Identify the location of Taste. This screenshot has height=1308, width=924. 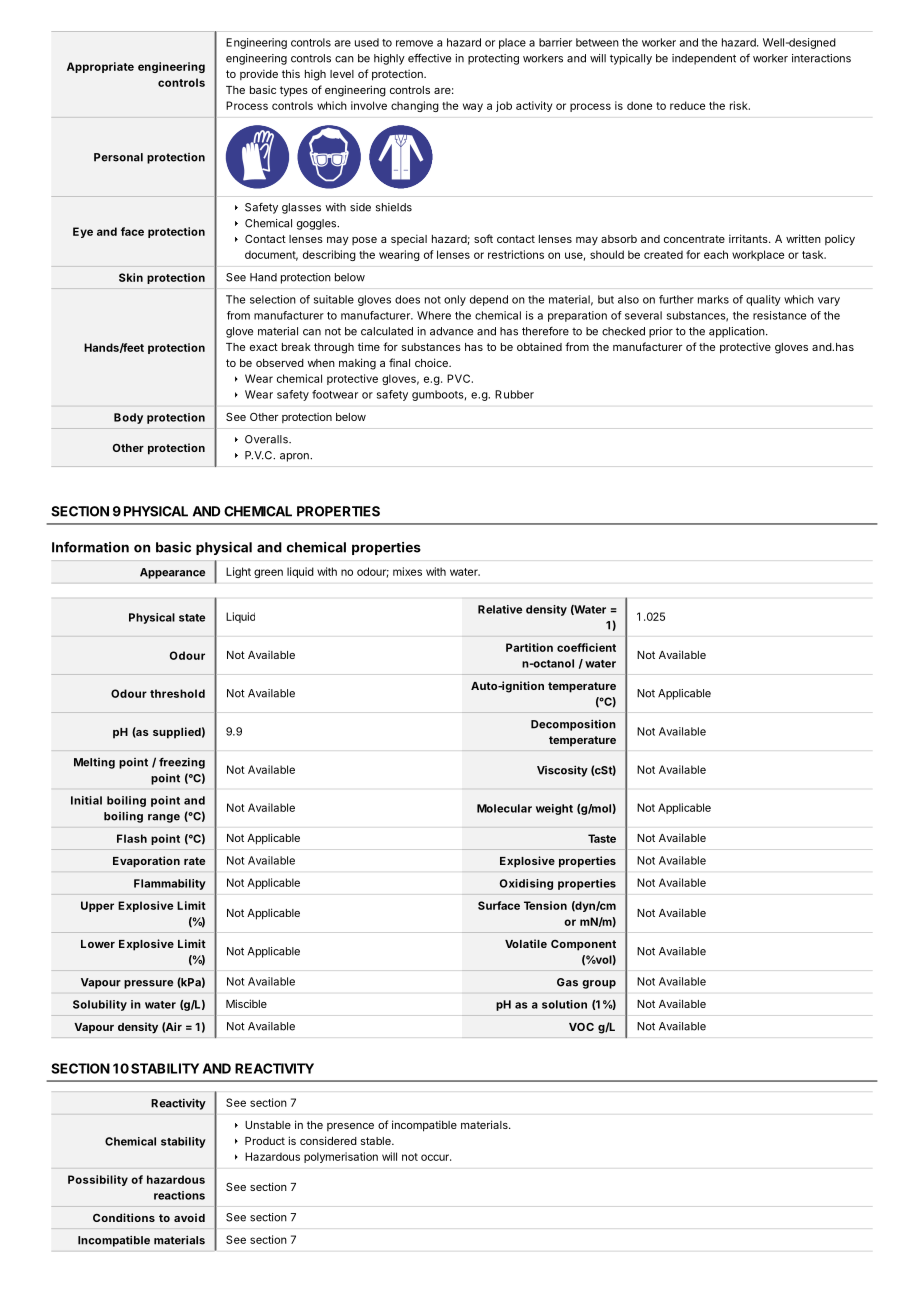
(602, 838).
